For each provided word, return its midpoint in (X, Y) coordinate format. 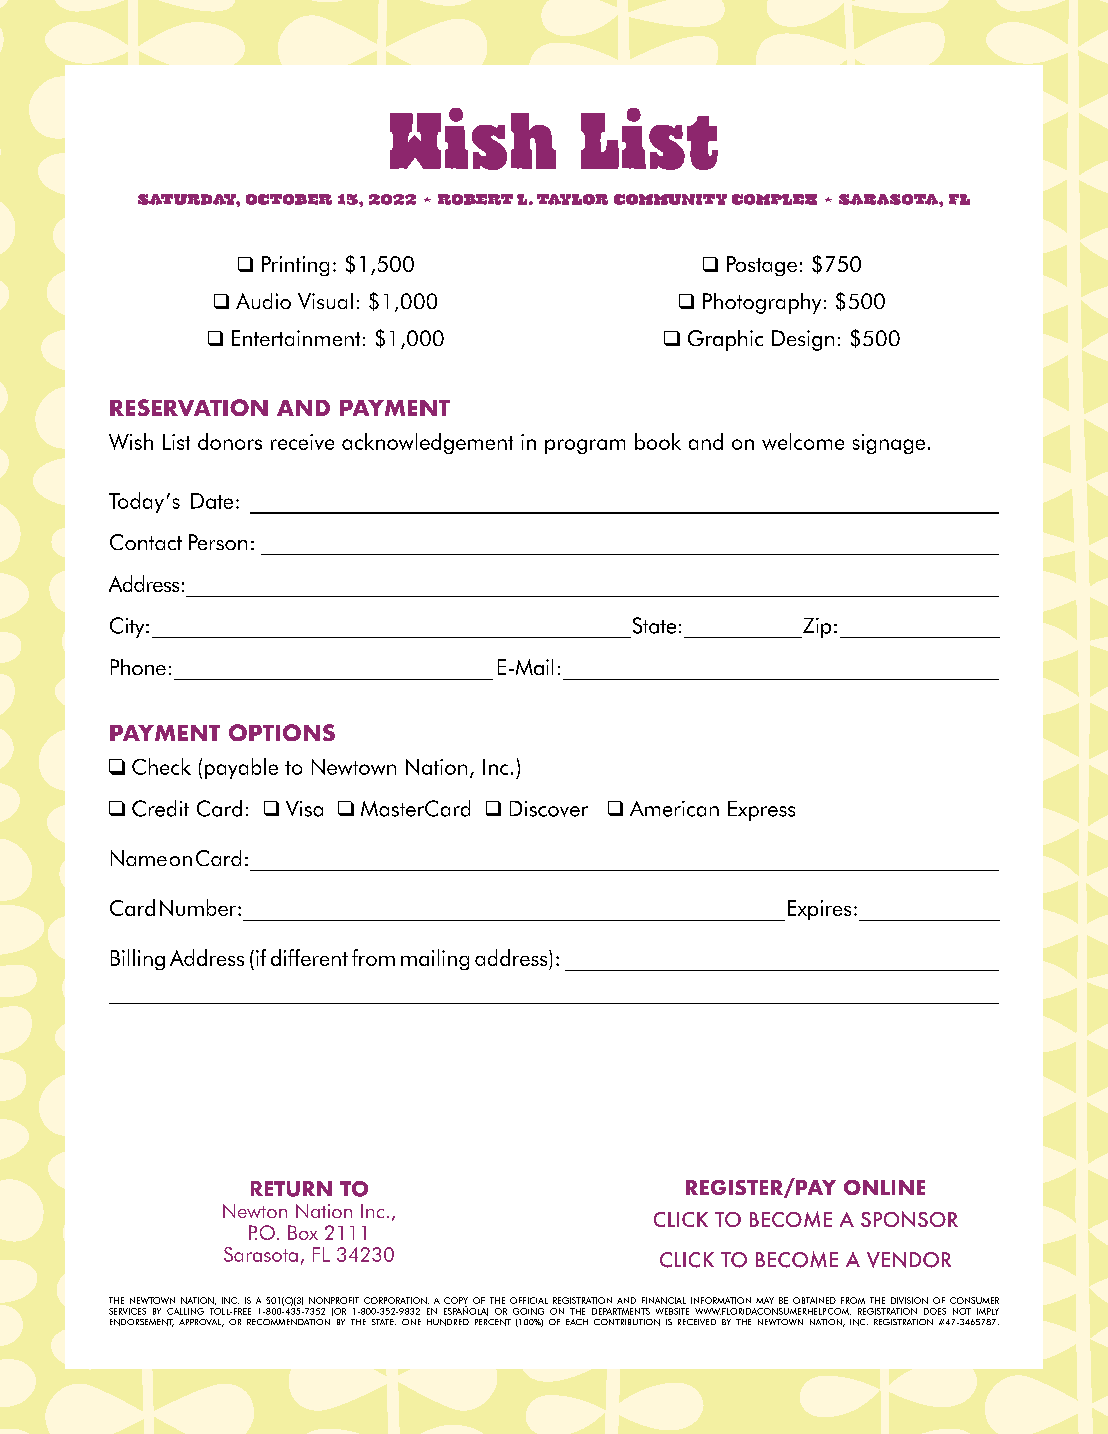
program (585, 446)
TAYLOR (572, 199)
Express (761, 811)
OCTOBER (289, 199)
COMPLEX (774, 199)
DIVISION (909, 1300)
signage (889, 444)
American (674, 809)
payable (241, 768)
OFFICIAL (529, 1300)
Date (212, 501)
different (309, 957)
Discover (549, 809)
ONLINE (884, 1187)
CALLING (185, 1311)
